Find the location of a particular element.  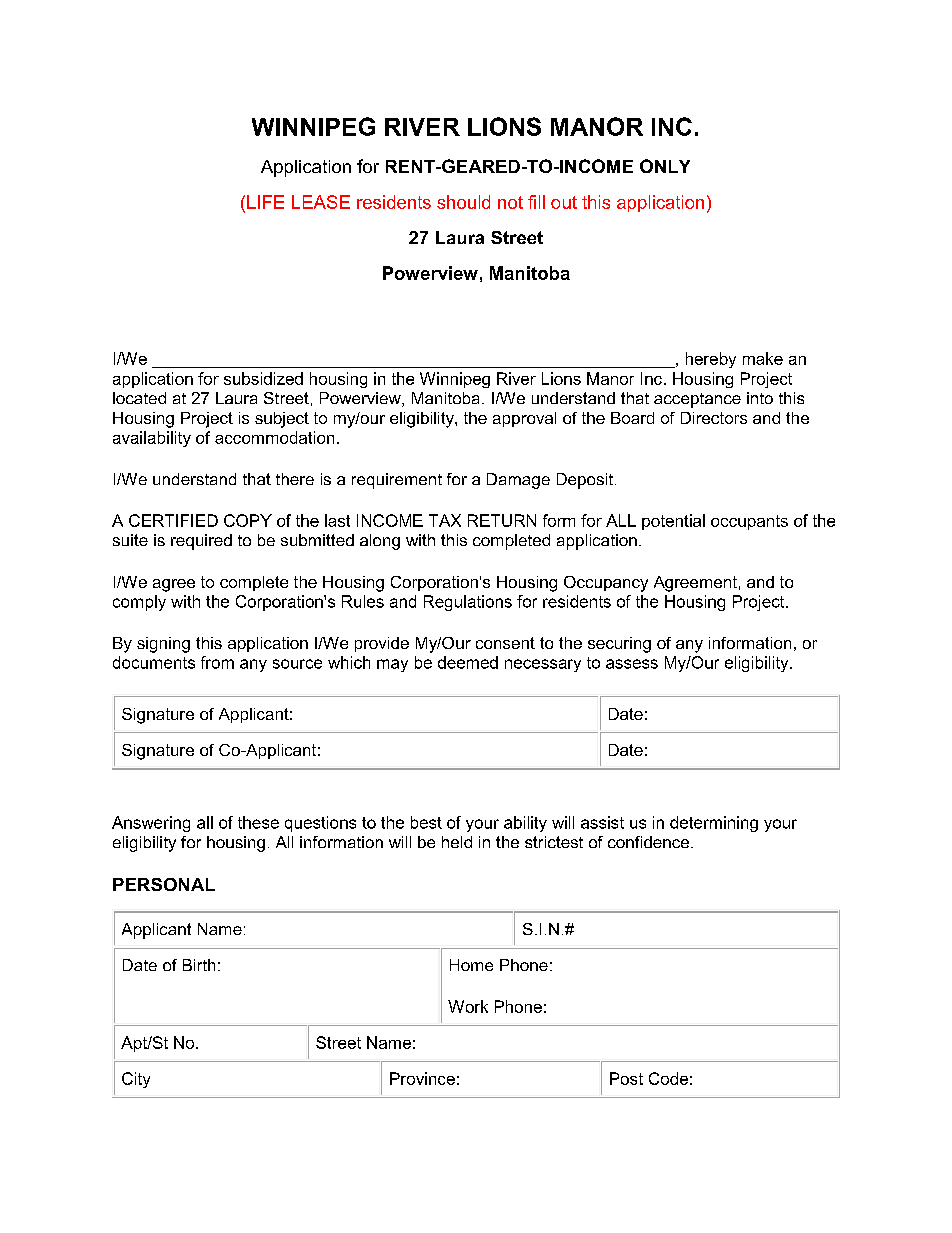

should is located at coordinates (463, 202).
